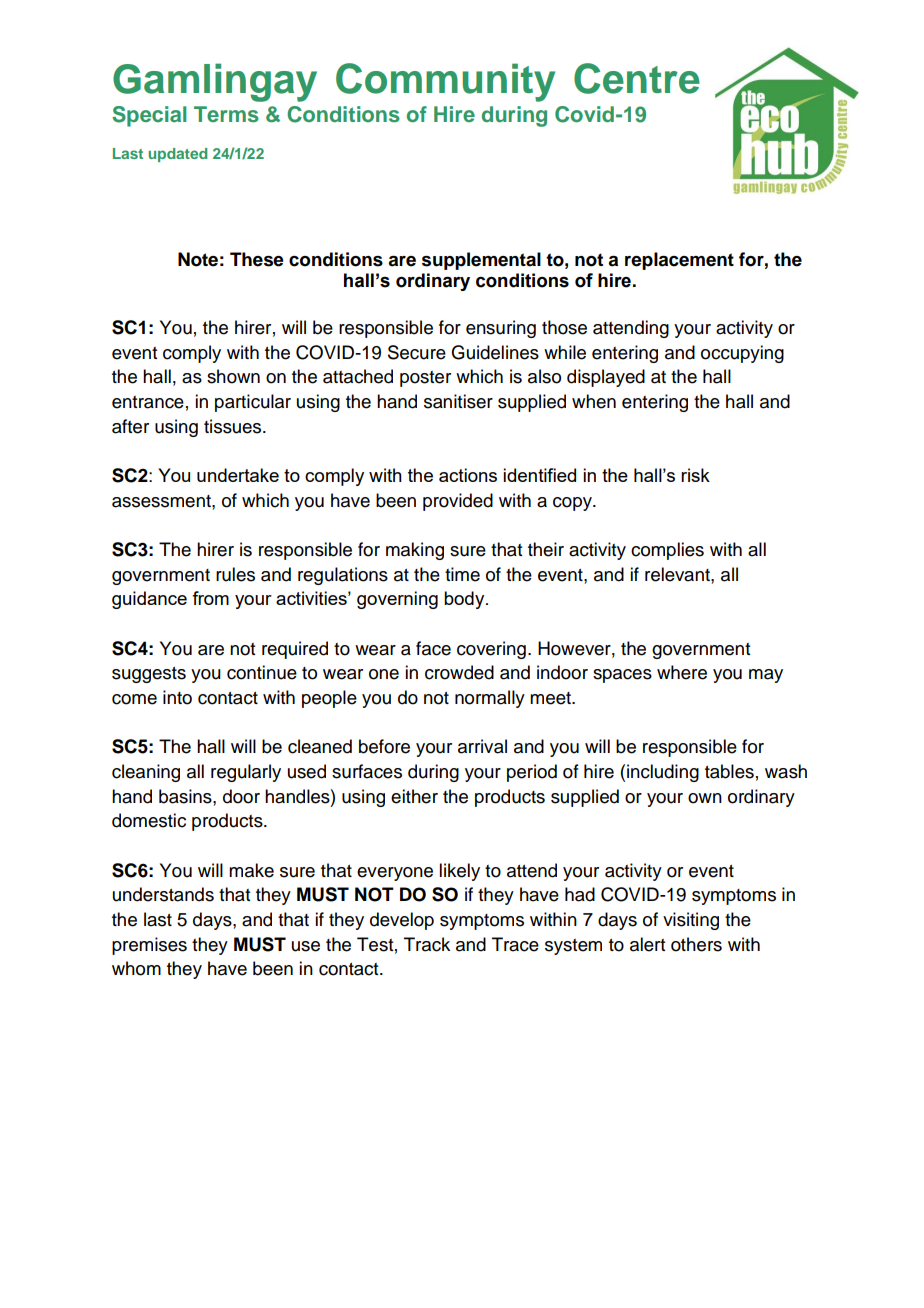 This screenshot has height=1308, width=924. Describe the element at coordinates (162, 501) in the screenshot. I see `assessment` at that location.
